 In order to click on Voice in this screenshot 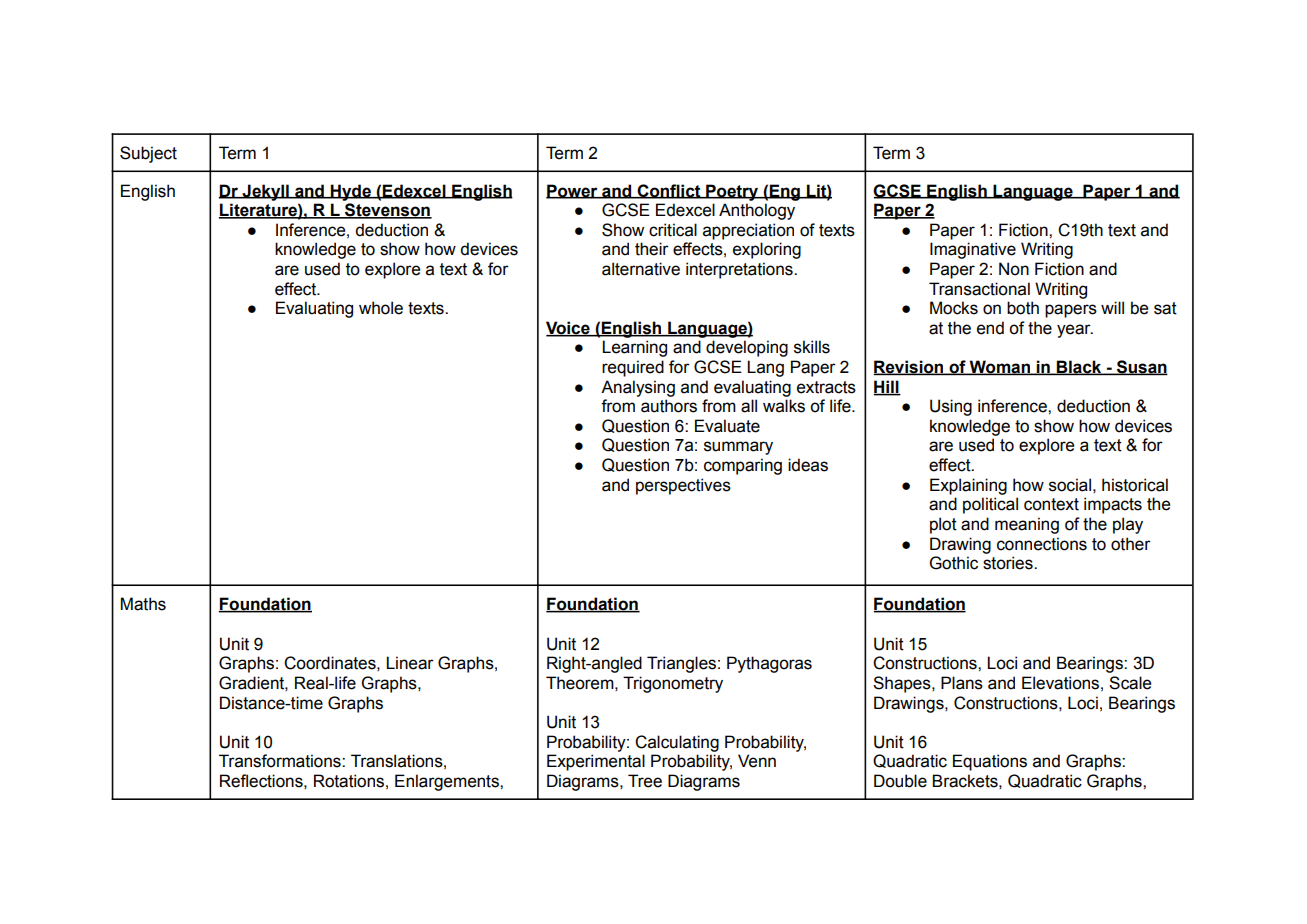, I will do `click(569, 328)`.
